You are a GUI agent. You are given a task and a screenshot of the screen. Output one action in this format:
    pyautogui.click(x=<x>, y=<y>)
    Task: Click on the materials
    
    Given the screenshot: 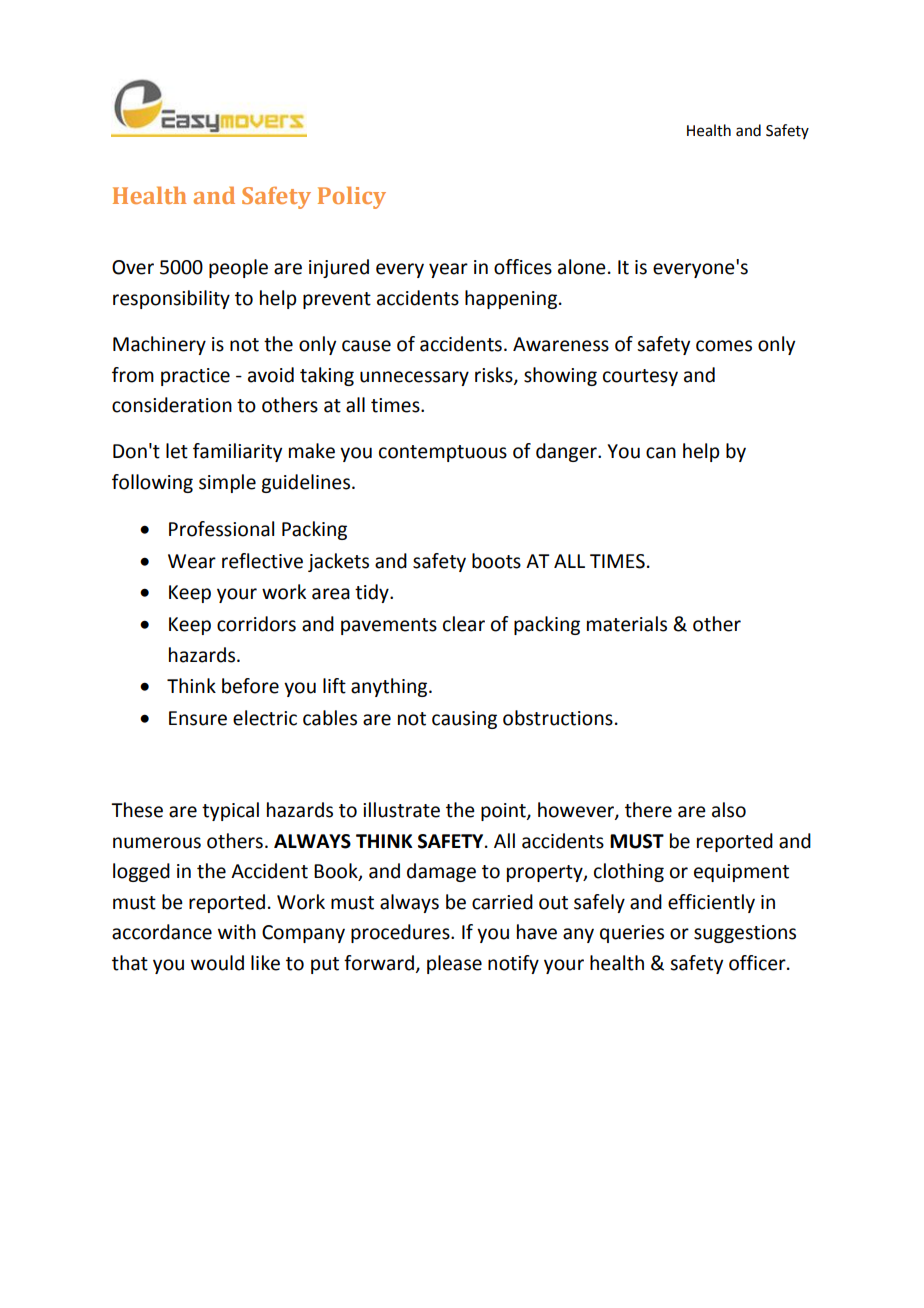 What is the action you would take?
    pyautogui.click(x=627, y=624)
